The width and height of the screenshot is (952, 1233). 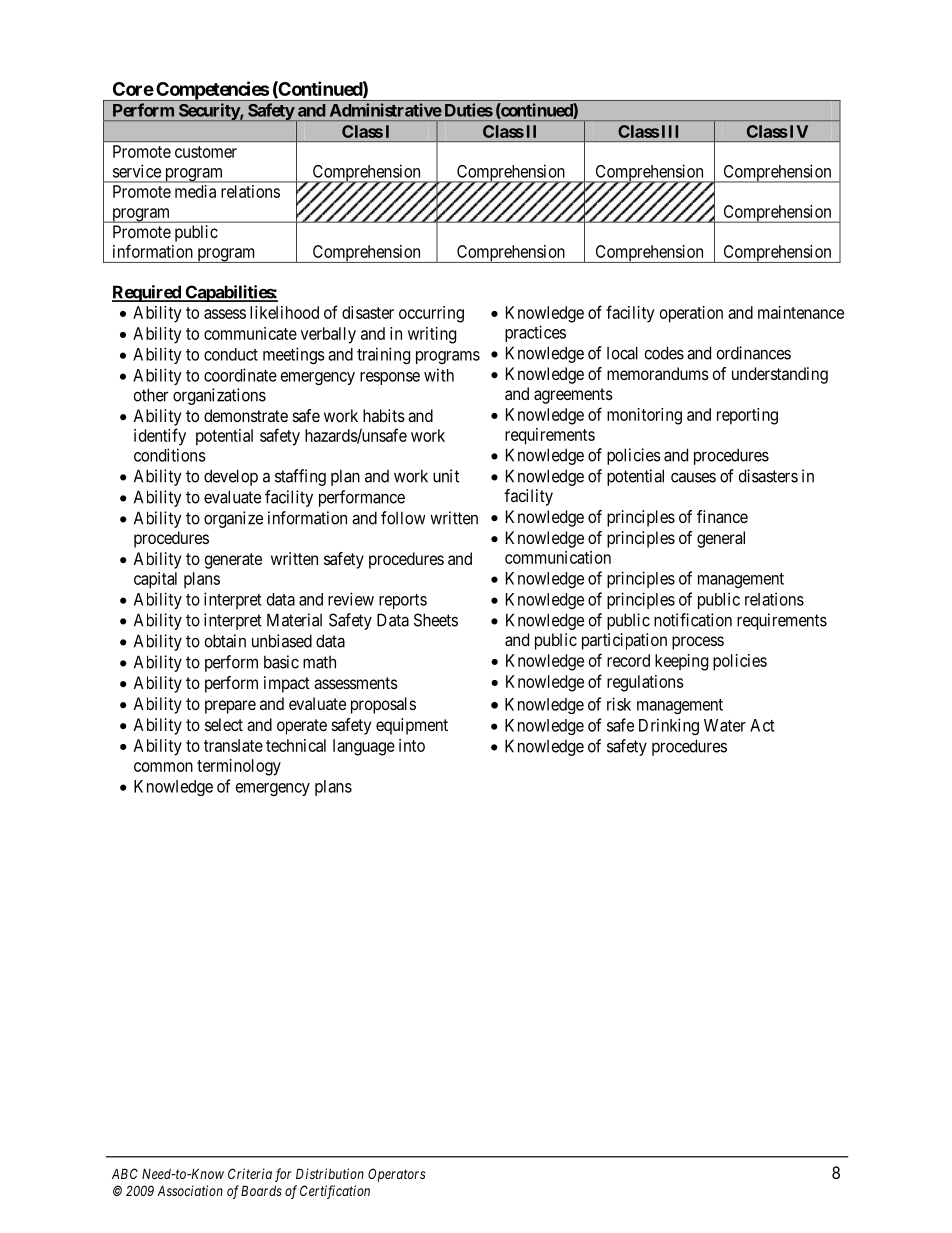 What do you see at coordinates (190, 1190) in the screenshot?
I see `Association` at bounding box center [190, 1190].
